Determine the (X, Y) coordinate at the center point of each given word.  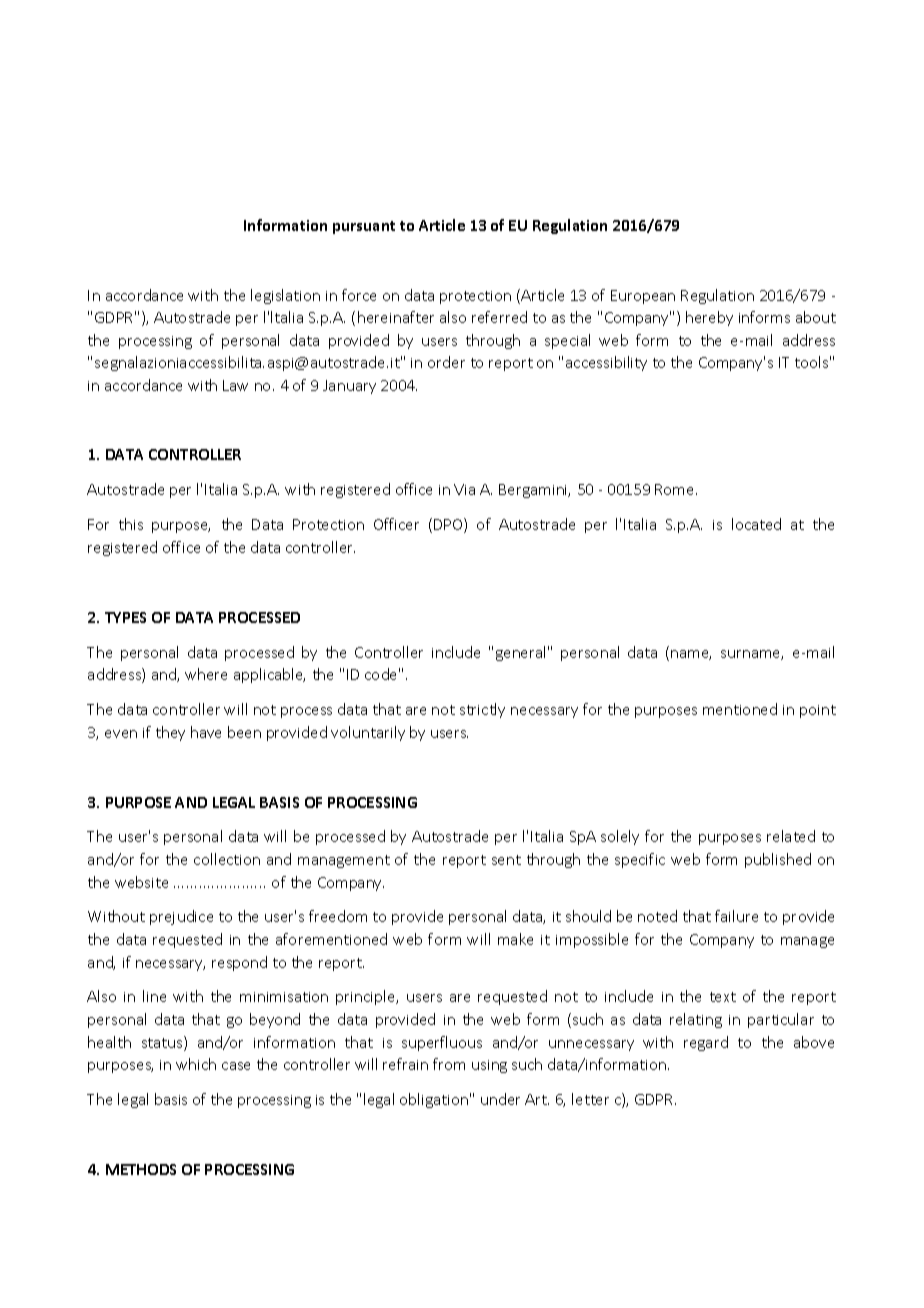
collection (227, 859)
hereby (709, 318)
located (756, 524)
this (131, 524)
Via (464, 489)
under (500, 1099)
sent (506, 860)
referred (499, 317)
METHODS (141, 1169)
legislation (285, 296)
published (778, 860)
